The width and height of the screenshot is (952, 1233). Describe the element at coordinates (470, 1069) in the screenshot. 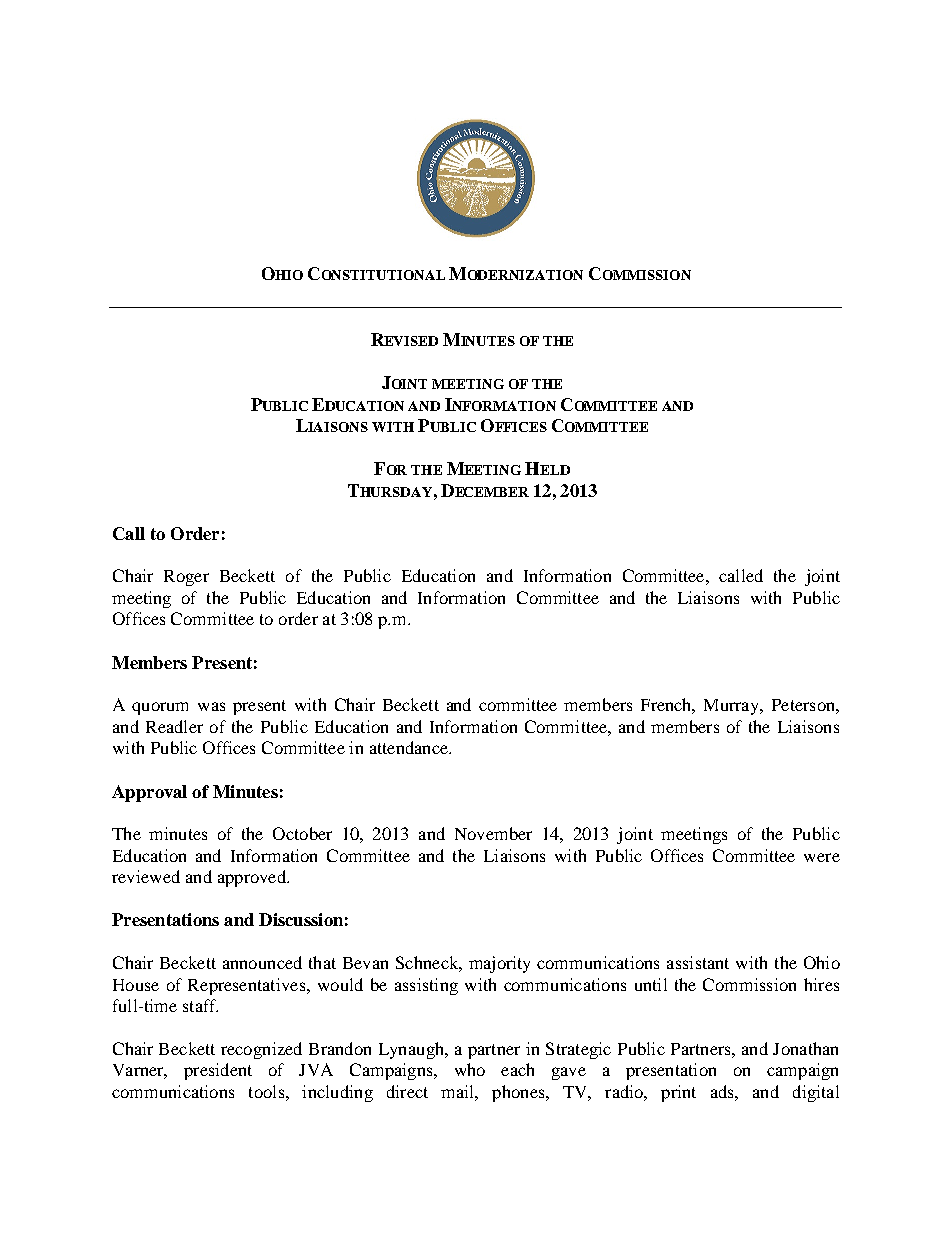

I see `who` at that location.
